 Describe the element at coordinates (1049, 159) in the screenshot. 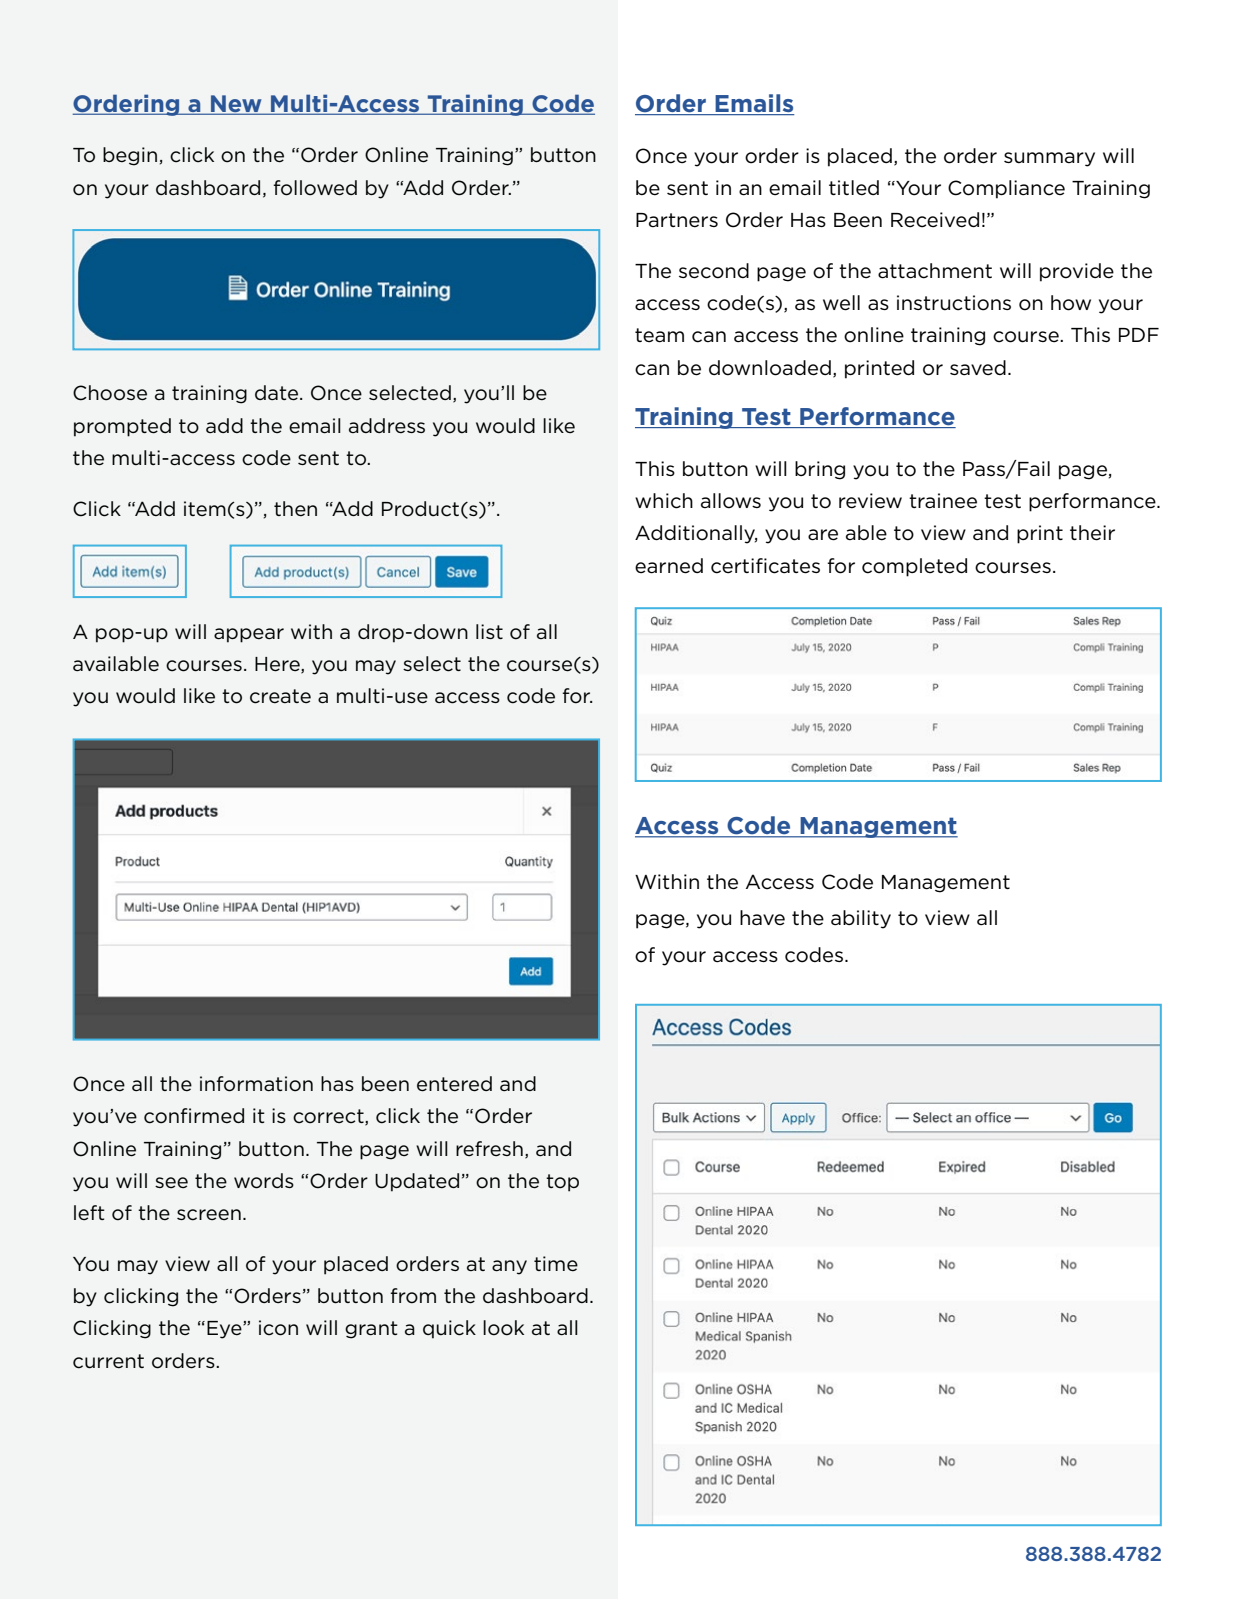

I see `summary` at that location.
